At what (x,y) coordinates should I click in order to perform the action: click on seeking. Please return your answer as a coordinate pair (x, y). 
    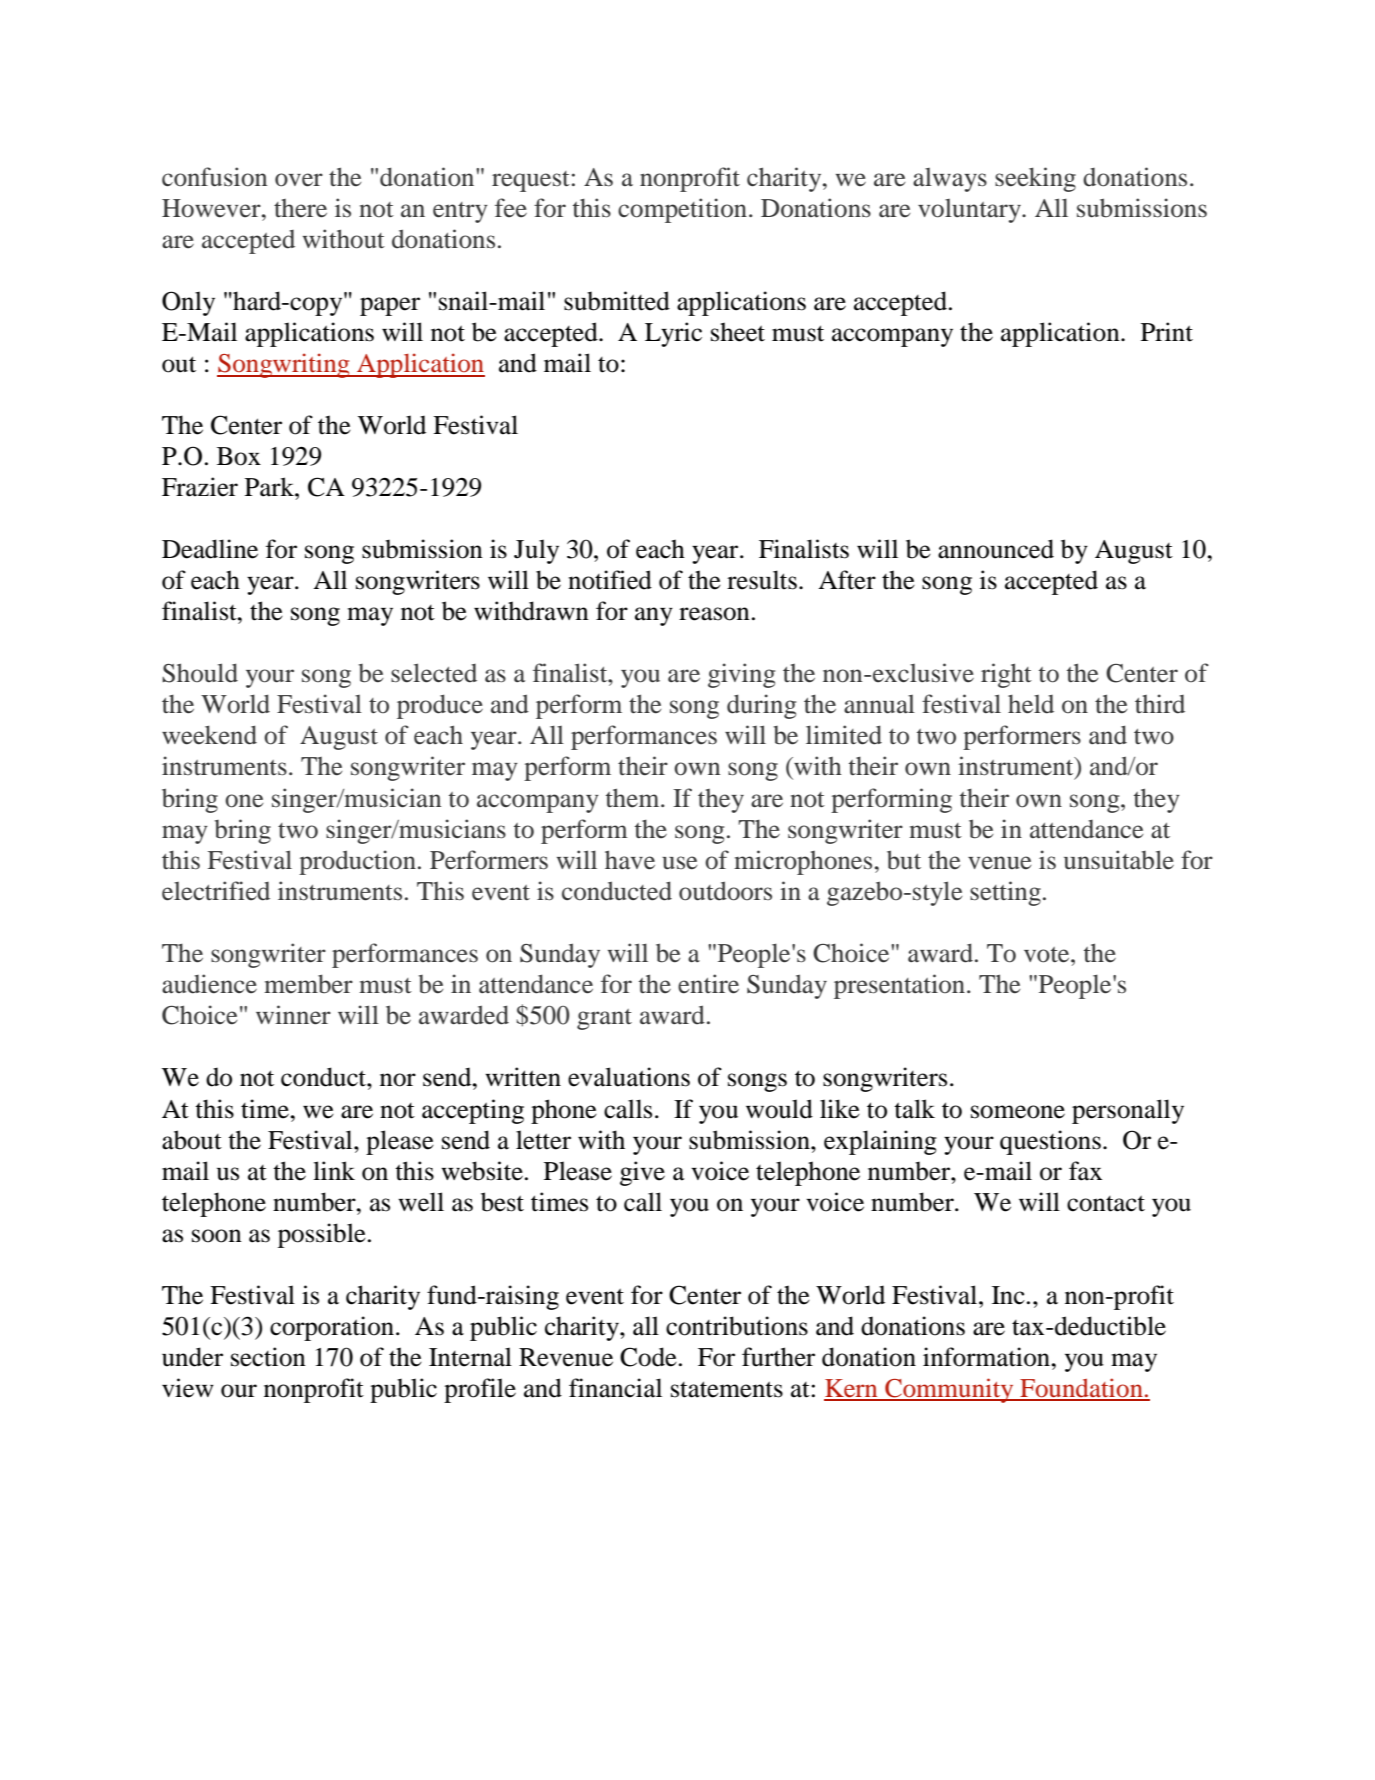
    Looking at the image, I should click on (1035, 179).
